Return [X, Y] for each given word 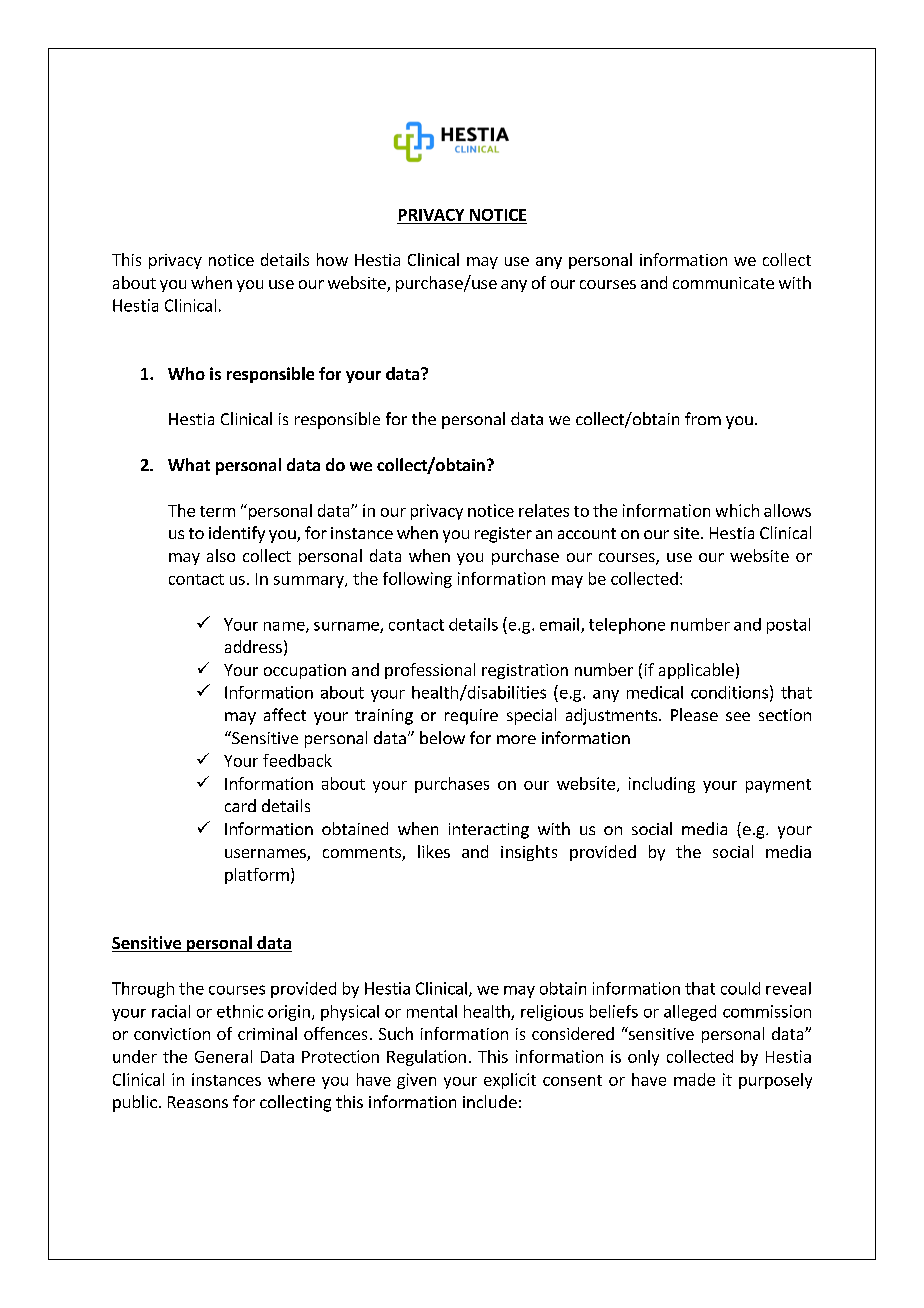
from [703, 418]
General [223, 1056]
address [253, 646]
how [332, 259]
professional [430, 671]
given [416, 1081]
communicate [723, 283]
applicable [696, 671]
